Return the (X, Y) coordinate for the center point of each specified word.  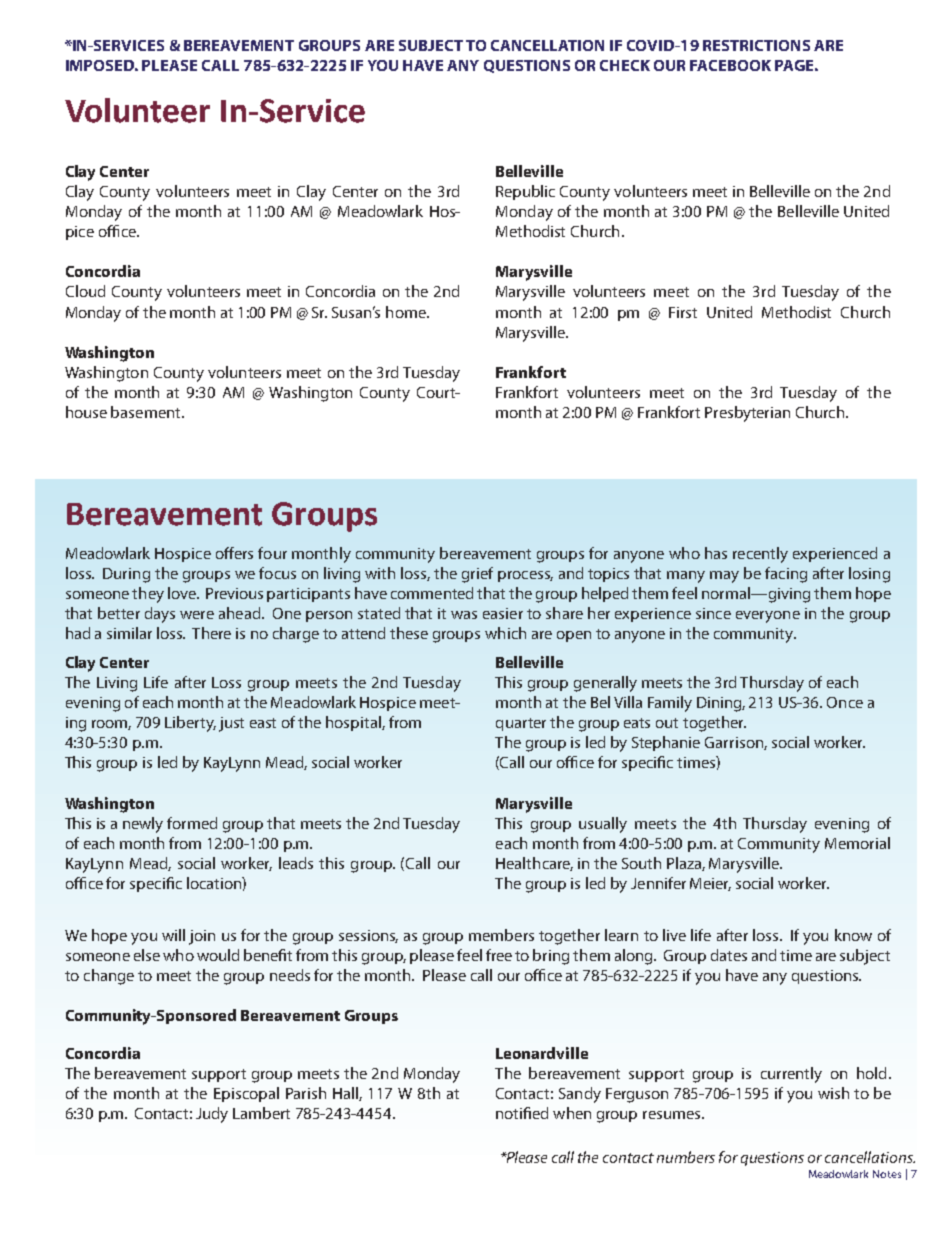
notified (522, 1113)
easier (503, 613)
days (160, 615)
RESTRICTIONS (756, 45)
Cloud (85, 291)
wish (833, 1093)
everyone (768, 617)
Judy (212, 1115)
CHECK (625, 65)
